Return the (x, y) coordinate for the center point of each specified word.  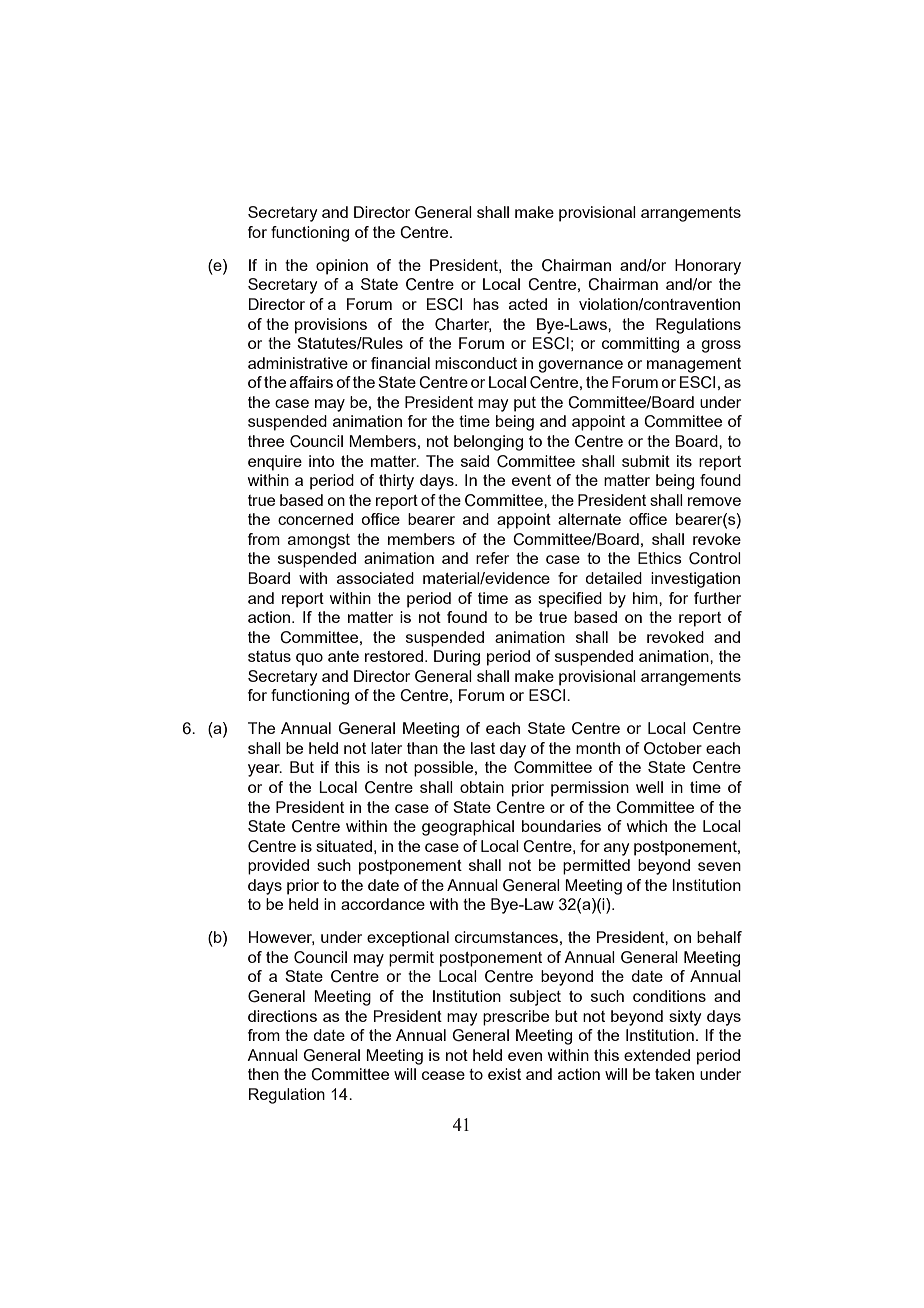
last (483, 748)
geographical (468, 828)
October (673, 748)
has (486, 304)
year (265, 770)
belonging (488, 443)
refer (492, 558)
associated (375, 578)
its (684, 461)
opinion (342, 267)
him (646, 598)
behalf (719, 937)
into (322, 461)
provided (278, 867)
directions (282, 1016)
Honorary (708, 267)
